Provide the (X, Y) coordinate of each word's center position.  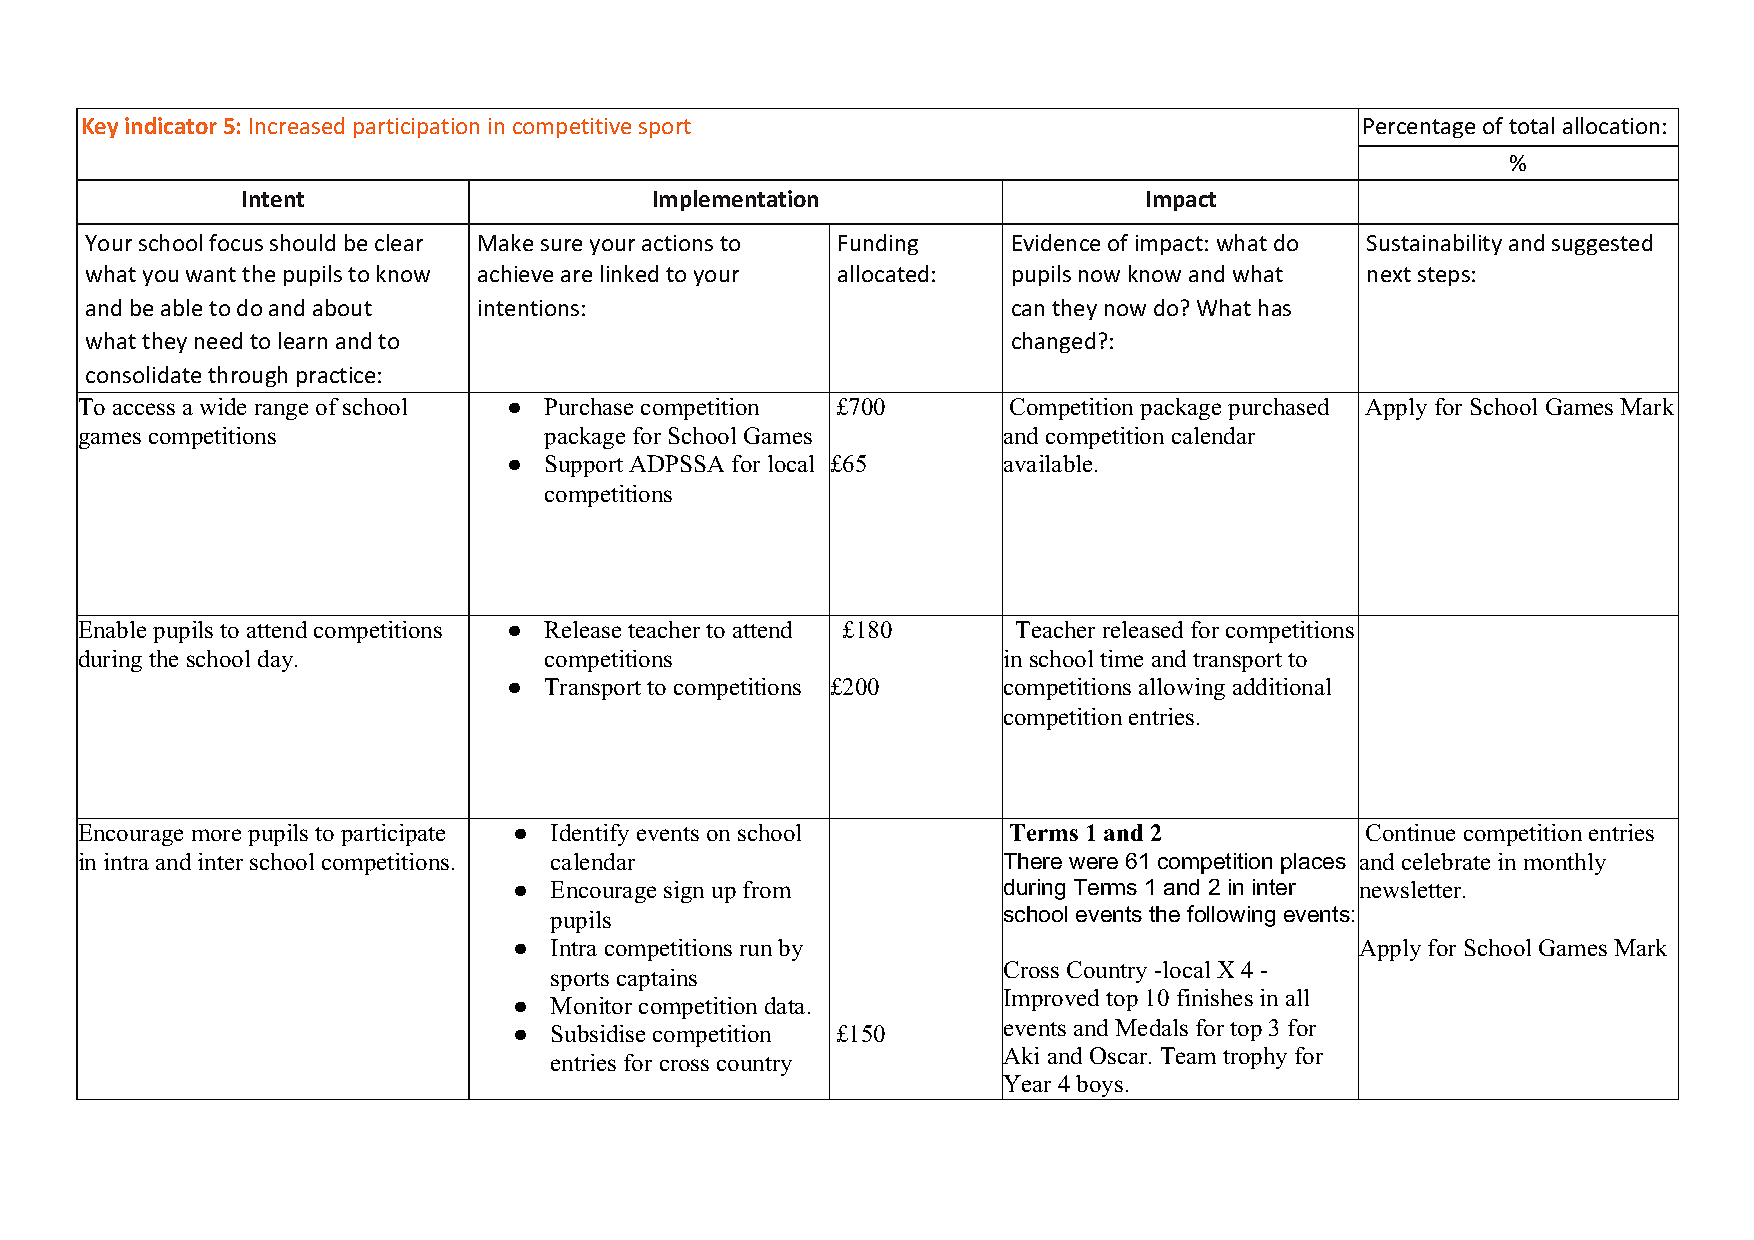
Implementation (736, 200)
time (1121, 658)
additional (1282, 686)
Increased (297, 125)
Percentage (1419, 128)
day (277, 661)
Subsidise (598, 1033)
